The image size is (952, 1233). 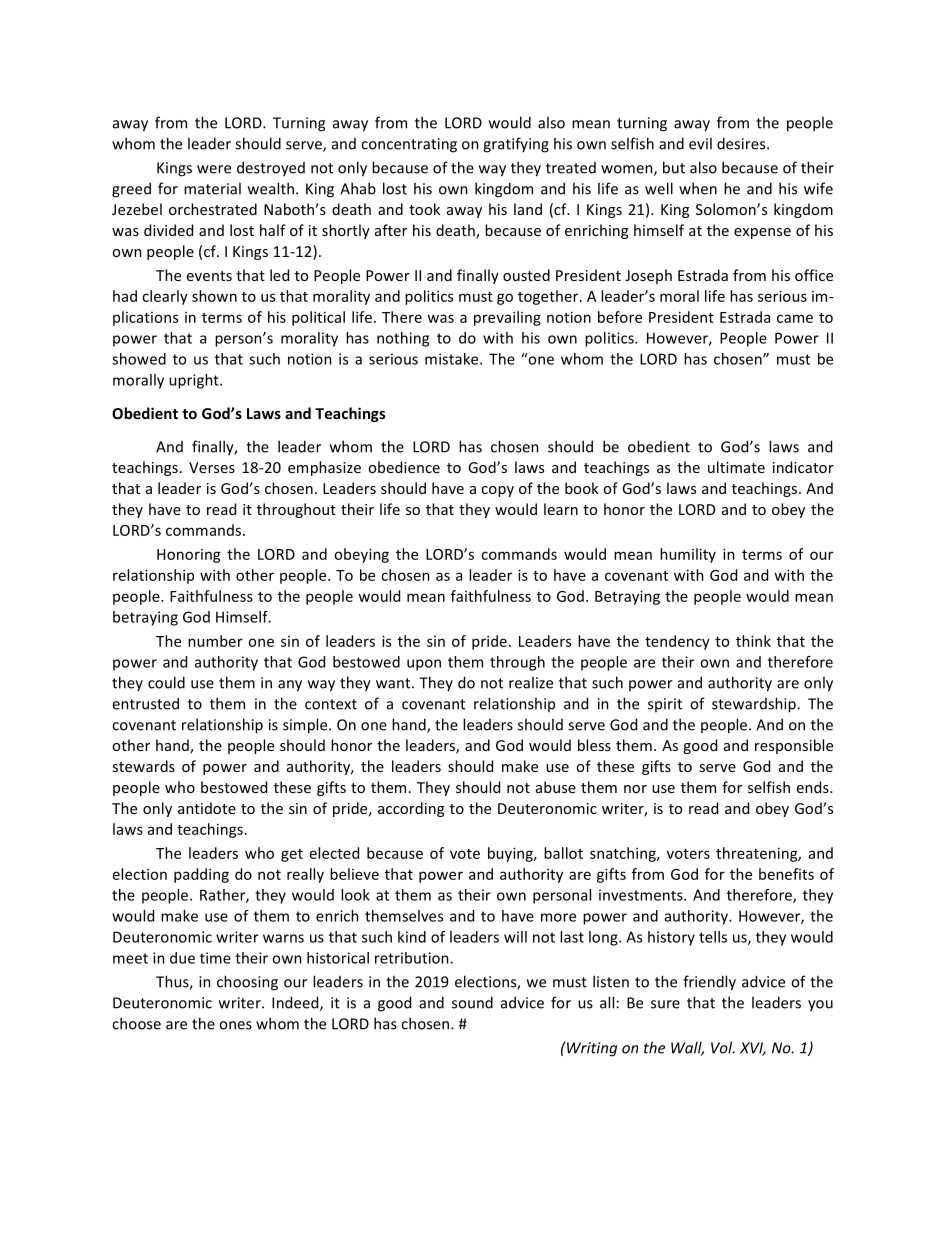 What do you see at coordinates (516, 145) in the screenshot?
I see `gratifying` at bounding box center [516, 145].
